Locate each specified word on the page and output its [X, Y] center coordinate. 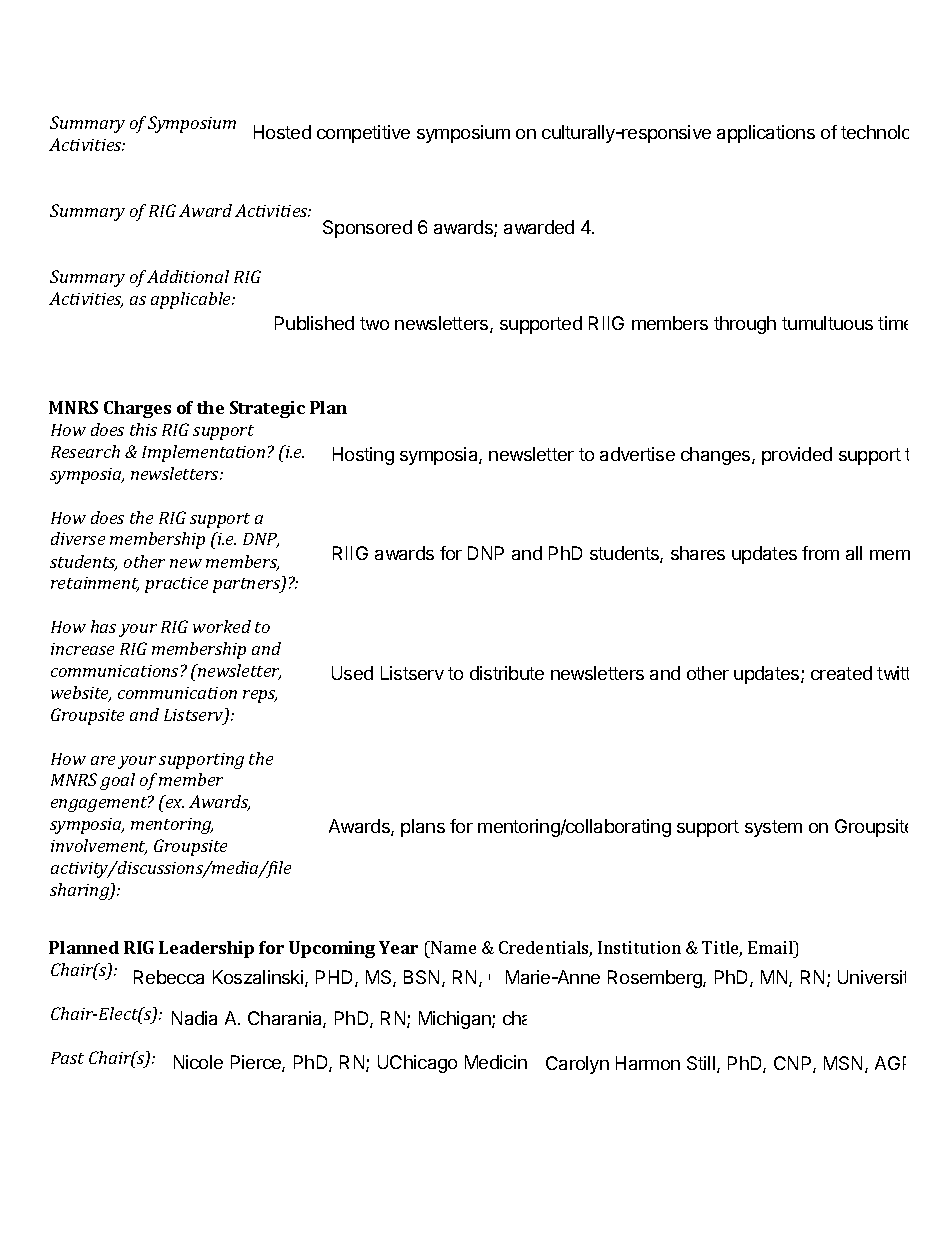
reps [260, 696]
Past [67, 1058]
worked [222, 626]
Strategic [267, 409]
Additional [188, 276]
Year [398, 947]
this [143, 429]
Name [452, 947]
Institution [639, 947]
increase [82, 649]
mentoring [172, 826]
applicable [192, 300]
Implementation [203, 453]
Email [771, 947]
